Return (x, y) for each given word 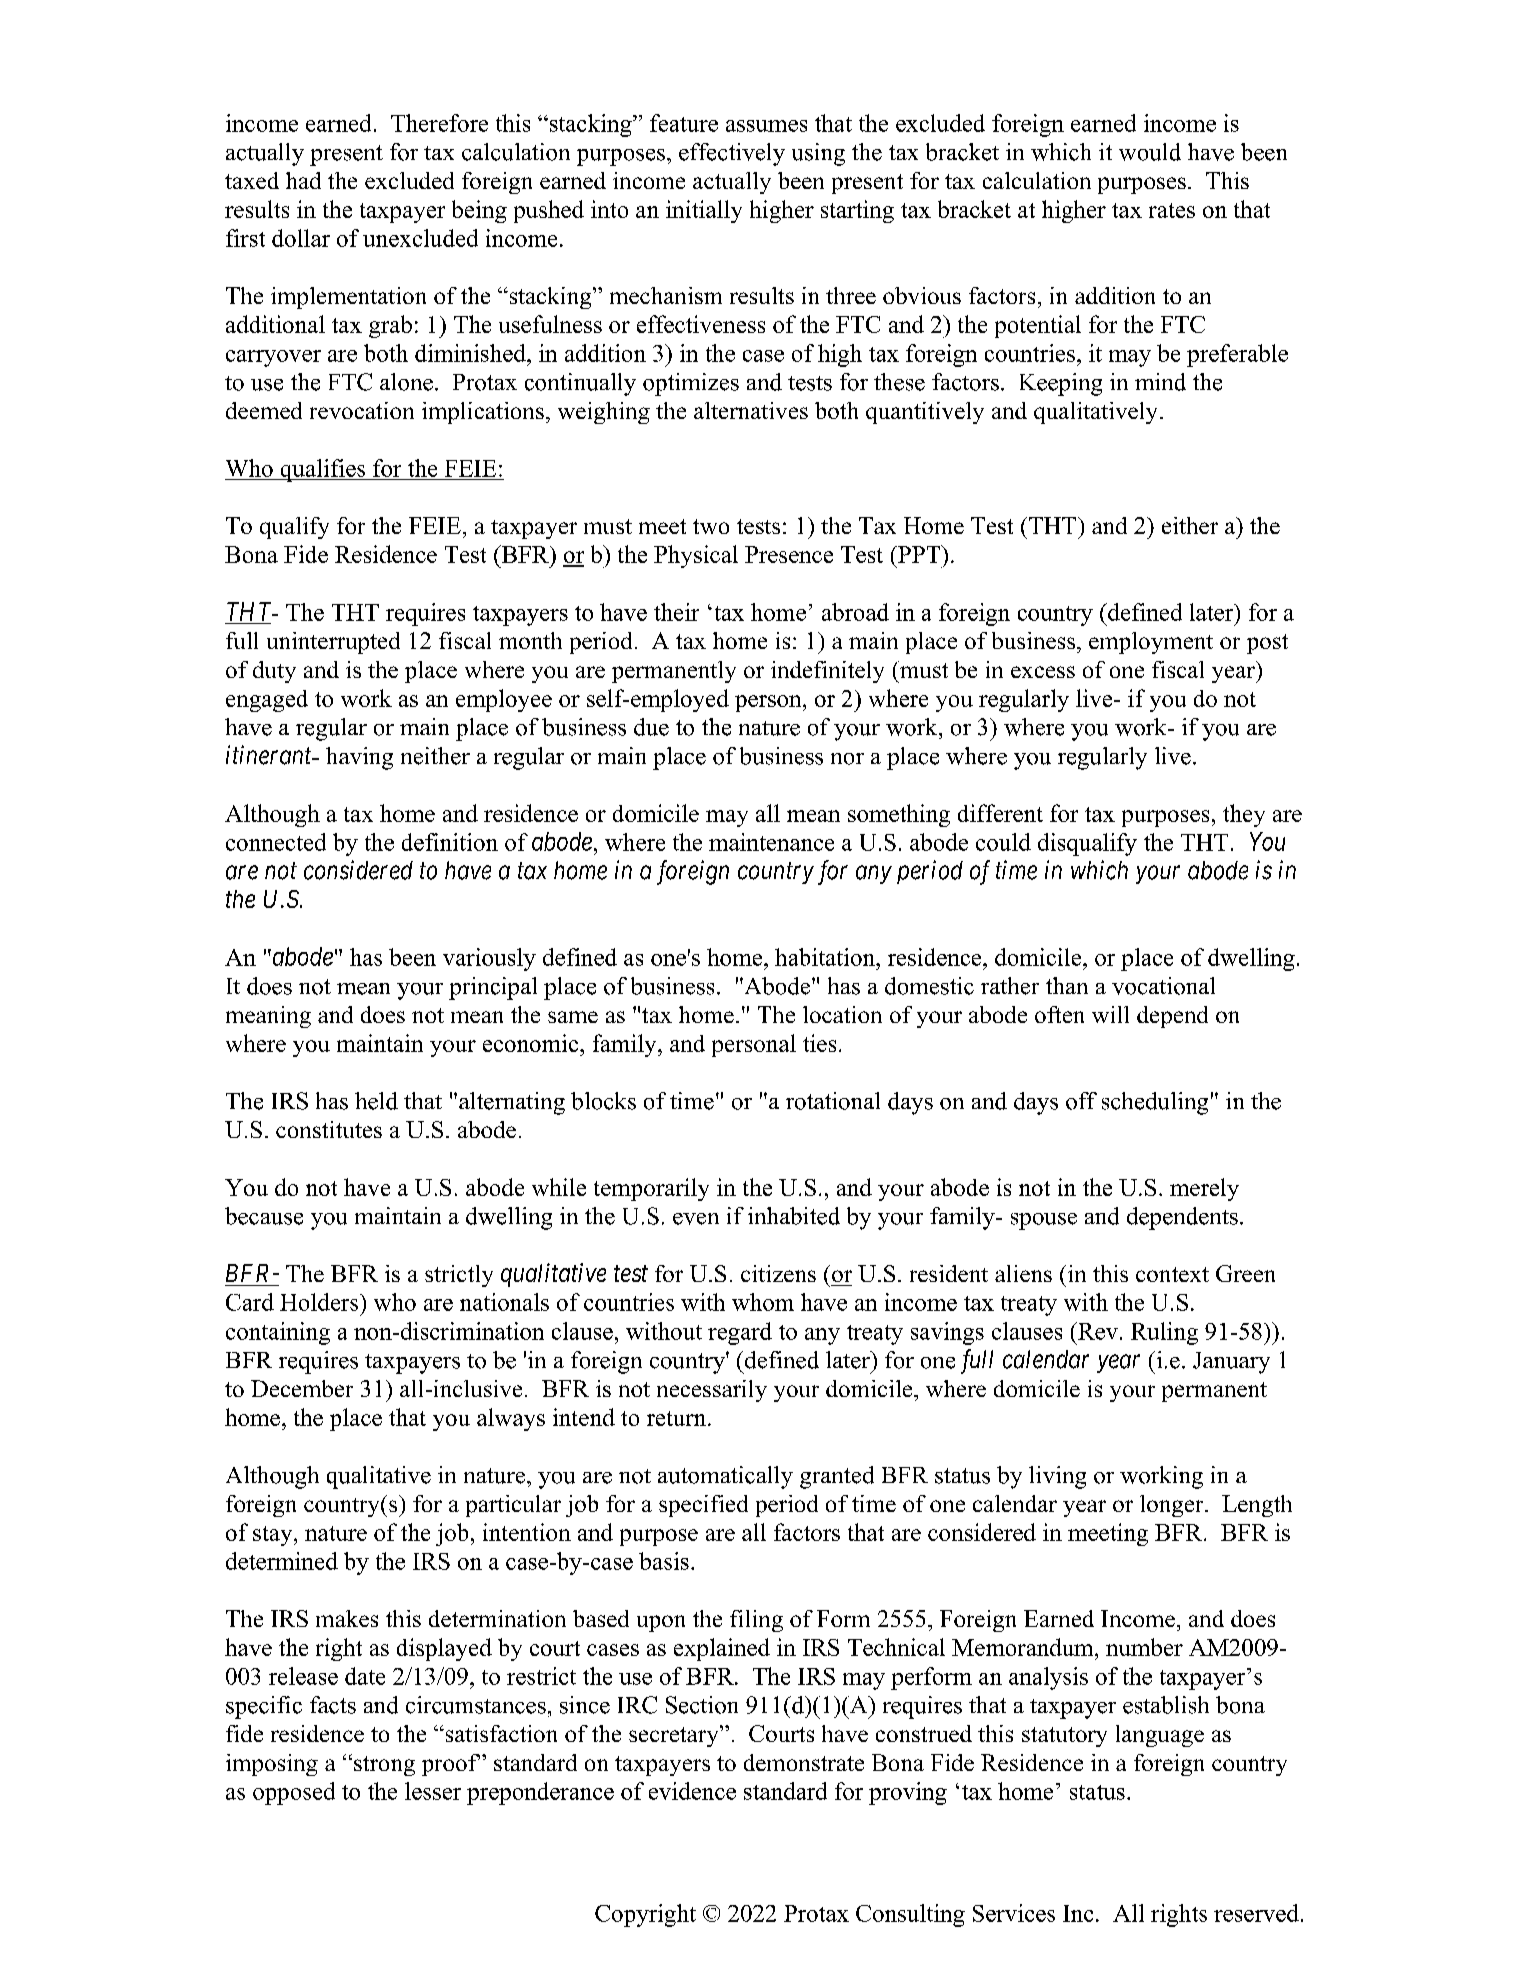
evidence (692, 1791)
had (303, 180)
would (1150, 152)
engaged (267, 701)
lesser (433, 1791)
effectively (732, 154)
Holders (320, 1302)
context (1172, 1274)
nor (847, 759)
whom (763, 1302)
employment (1151, 643)
